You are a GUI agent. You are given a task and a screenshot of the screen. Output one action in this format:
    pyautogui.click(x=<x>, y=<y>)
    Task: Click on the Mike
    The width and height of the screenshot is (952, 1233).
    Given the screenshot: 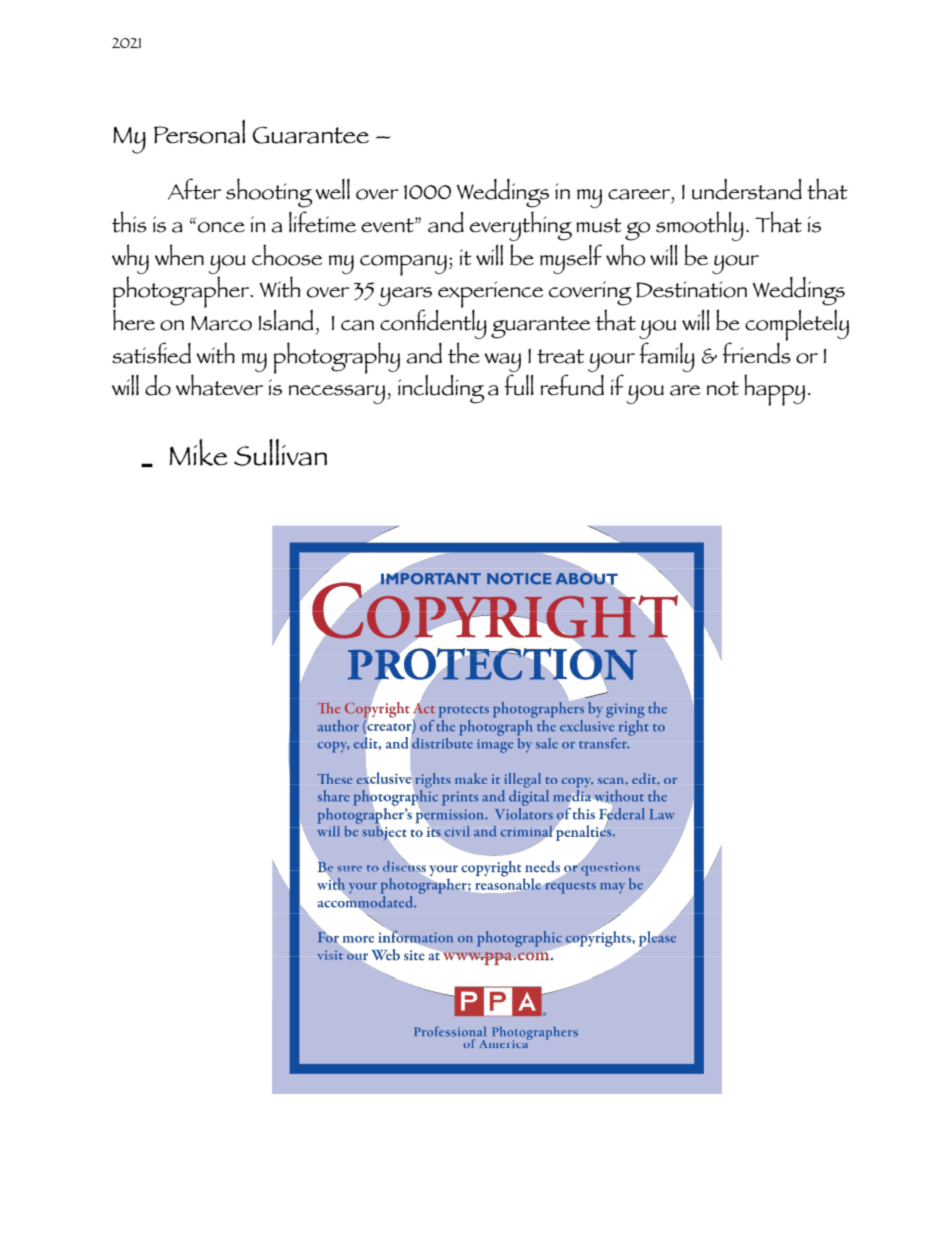 What is the action you would take?
    pyautogui.click(x=199, y=452)
